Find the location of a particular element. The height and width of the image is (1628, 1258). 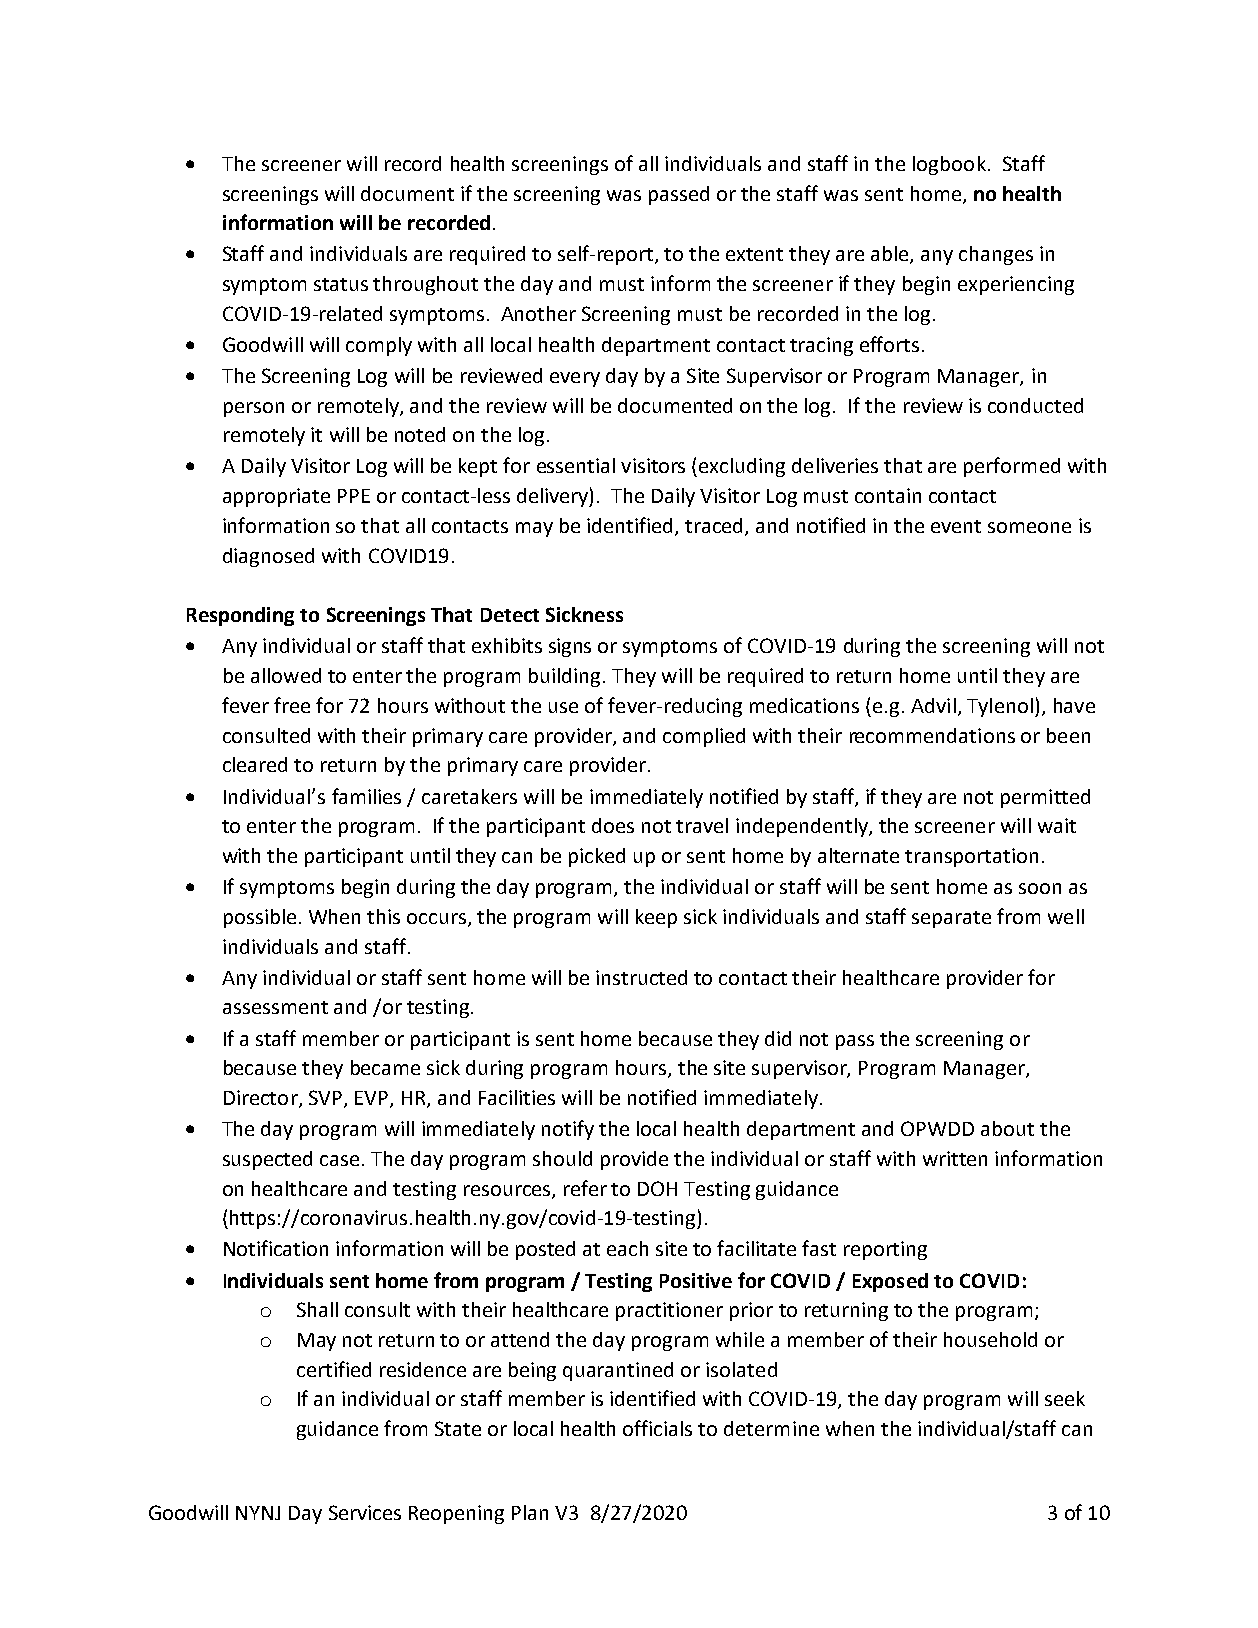

does is located at coordinates (613, 825).
